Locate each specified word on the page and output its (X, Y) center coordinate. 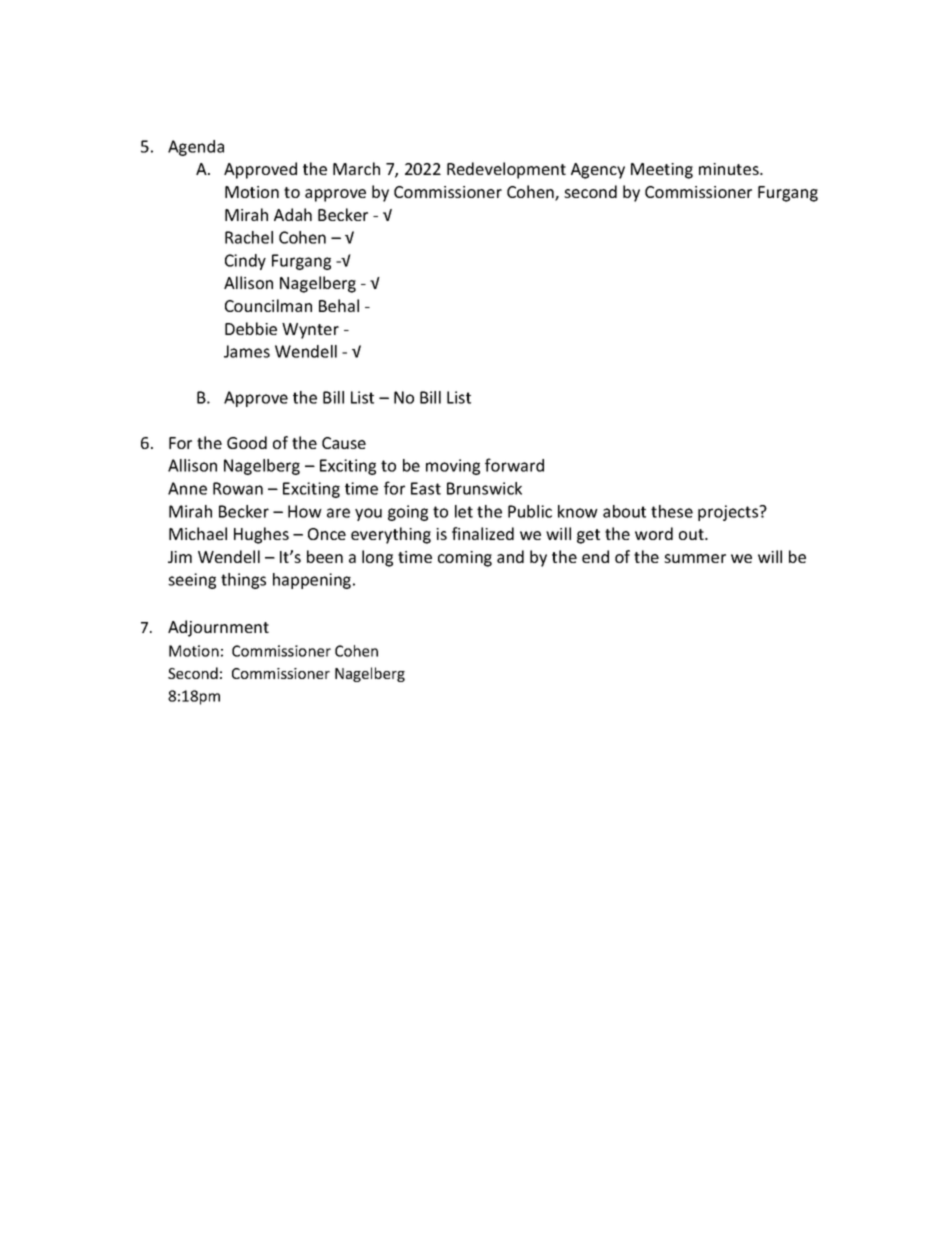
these (672, 511)
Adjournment (218, 628)
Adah (293, 214)
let (464, 511)
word (654, 533)
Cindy (245, 262)
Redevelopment (506, 170)
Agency (598, 171)
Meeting (662, 171)
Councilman (268, 305)
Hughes (261, 535)
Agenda (196, 148)
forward (514, 465)
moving (453, 467)
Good (247, 442)
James (247, 351)
